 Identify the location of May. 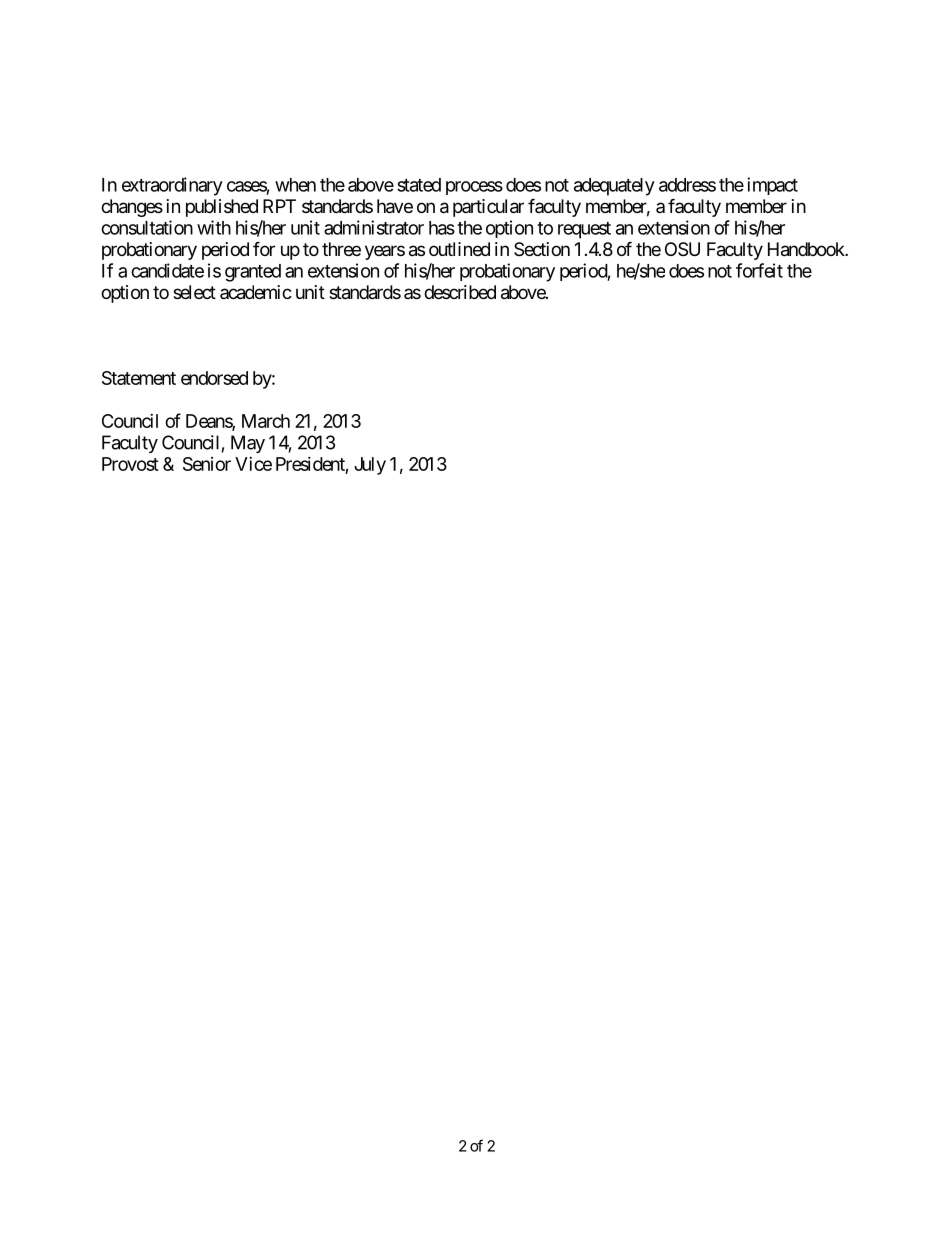
(248, 444).
